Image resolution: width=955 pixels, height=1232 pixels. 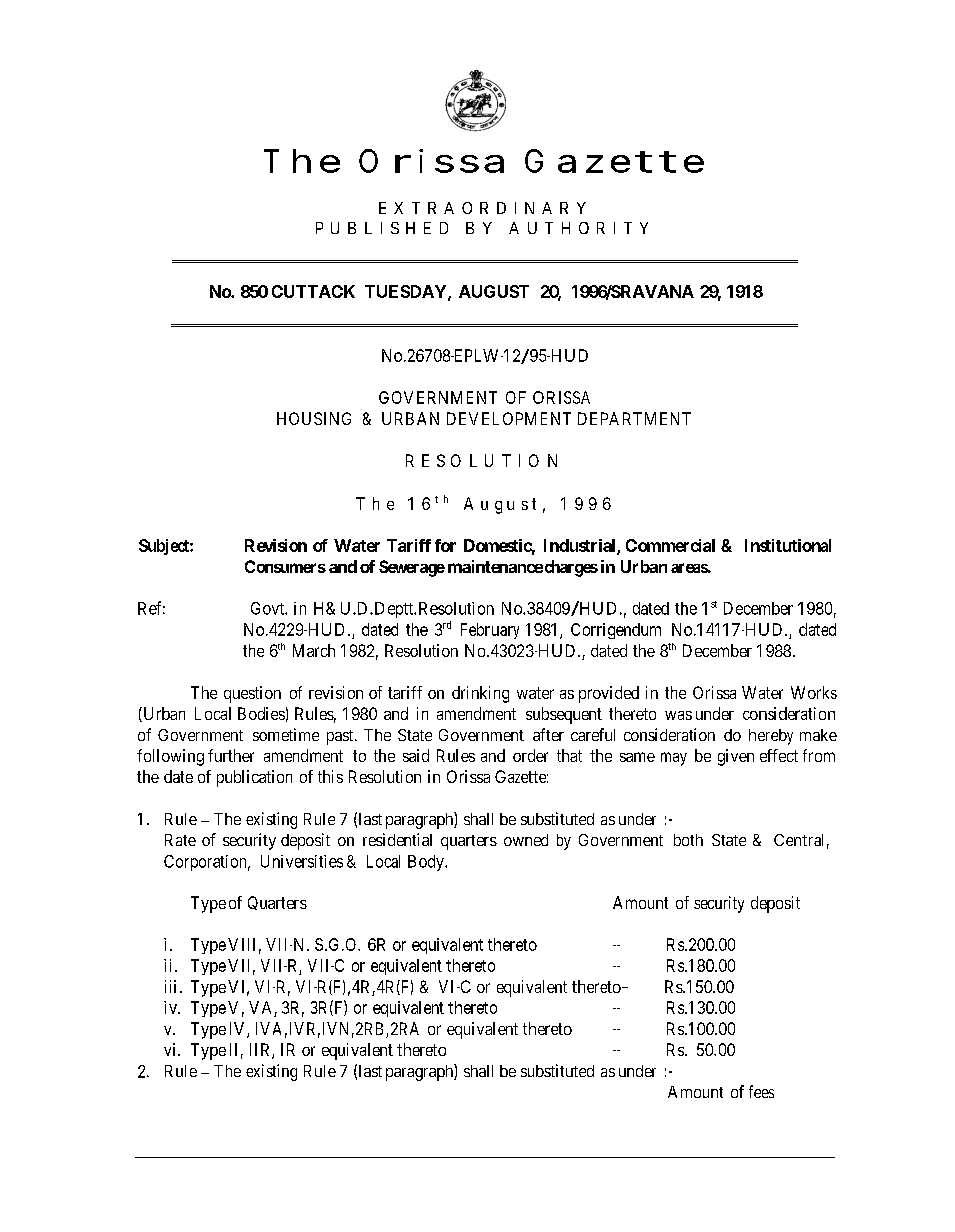 What do you see at coordinates (314, 418) in the image?
I see `HOUSING` at bounding box center [314, 418].
